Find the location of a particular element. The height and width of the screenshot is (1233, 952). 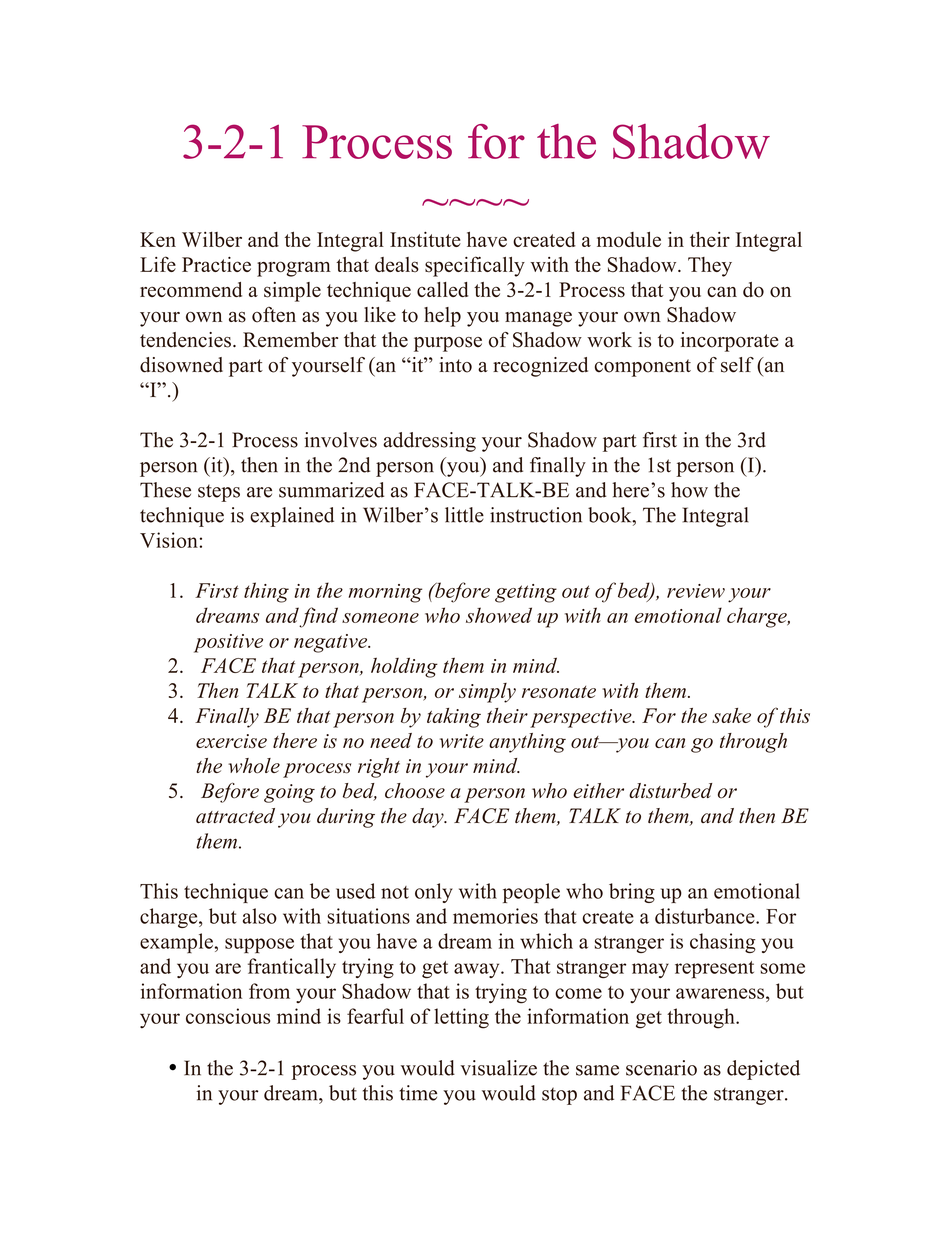

Practice is located at coordinates (216, 264).
